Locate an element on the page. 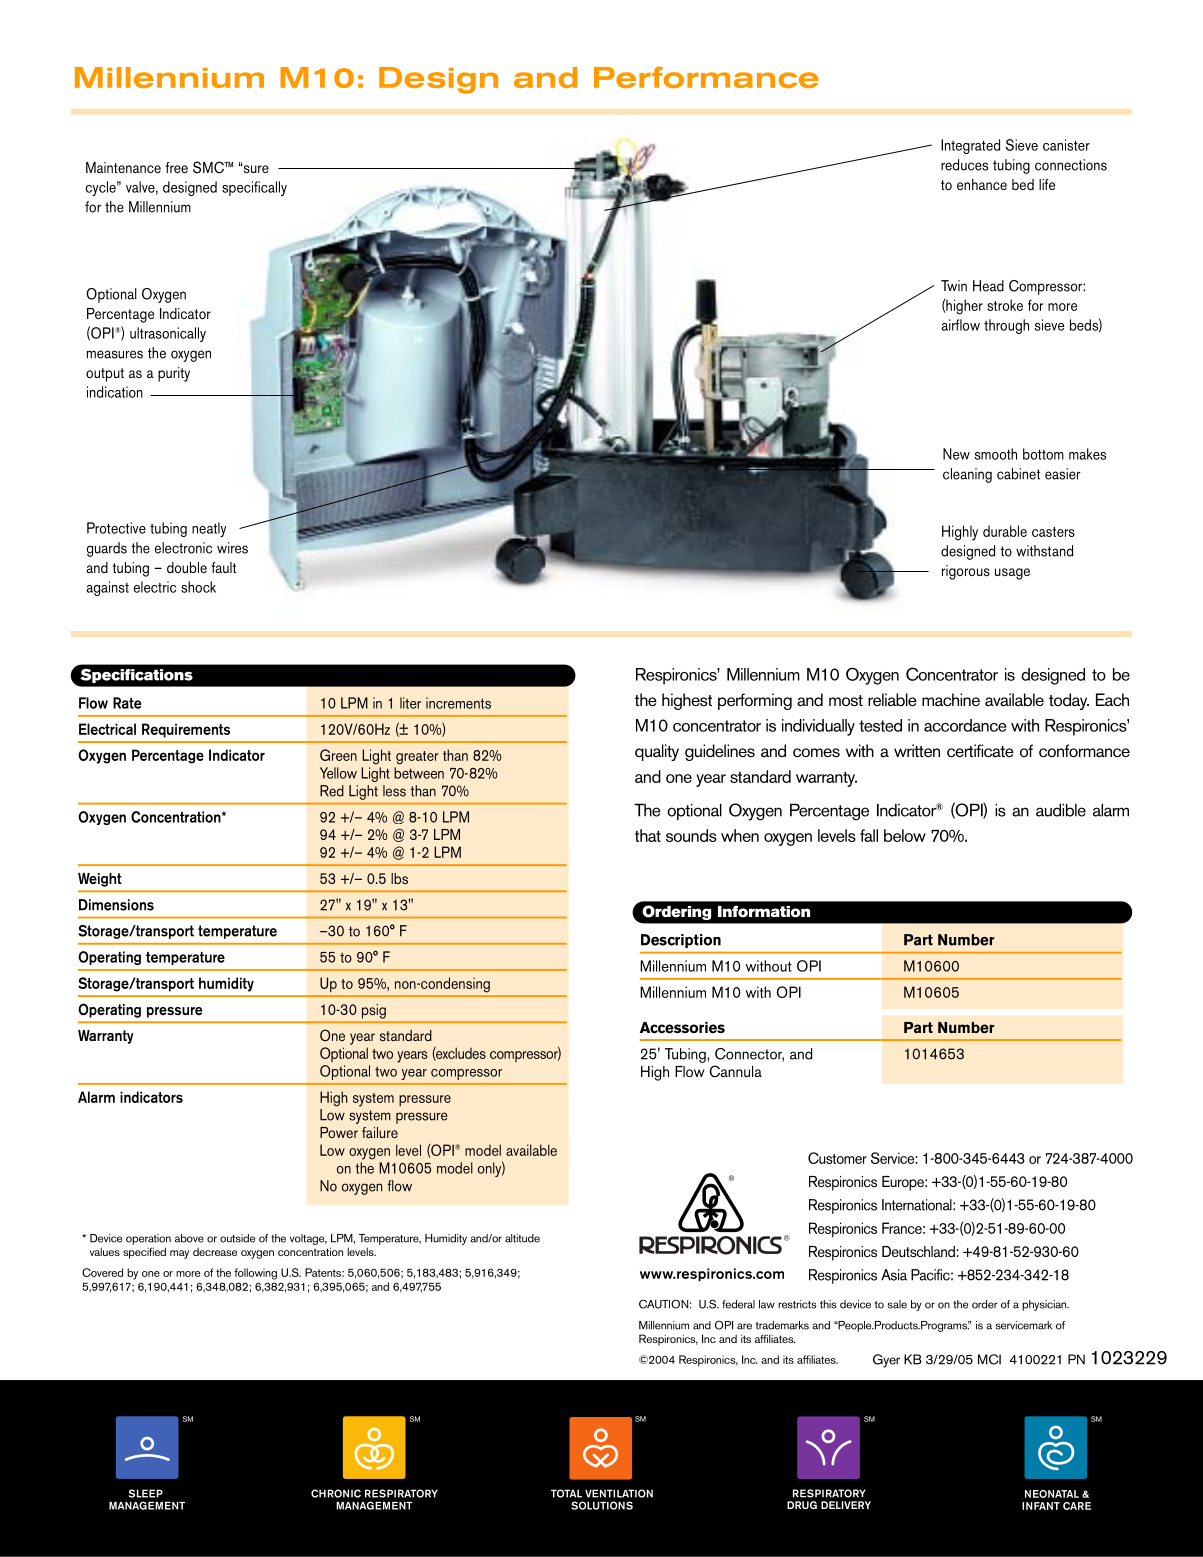 This page has height=1557, width=1203. free is located at coordinates (176, 167).
